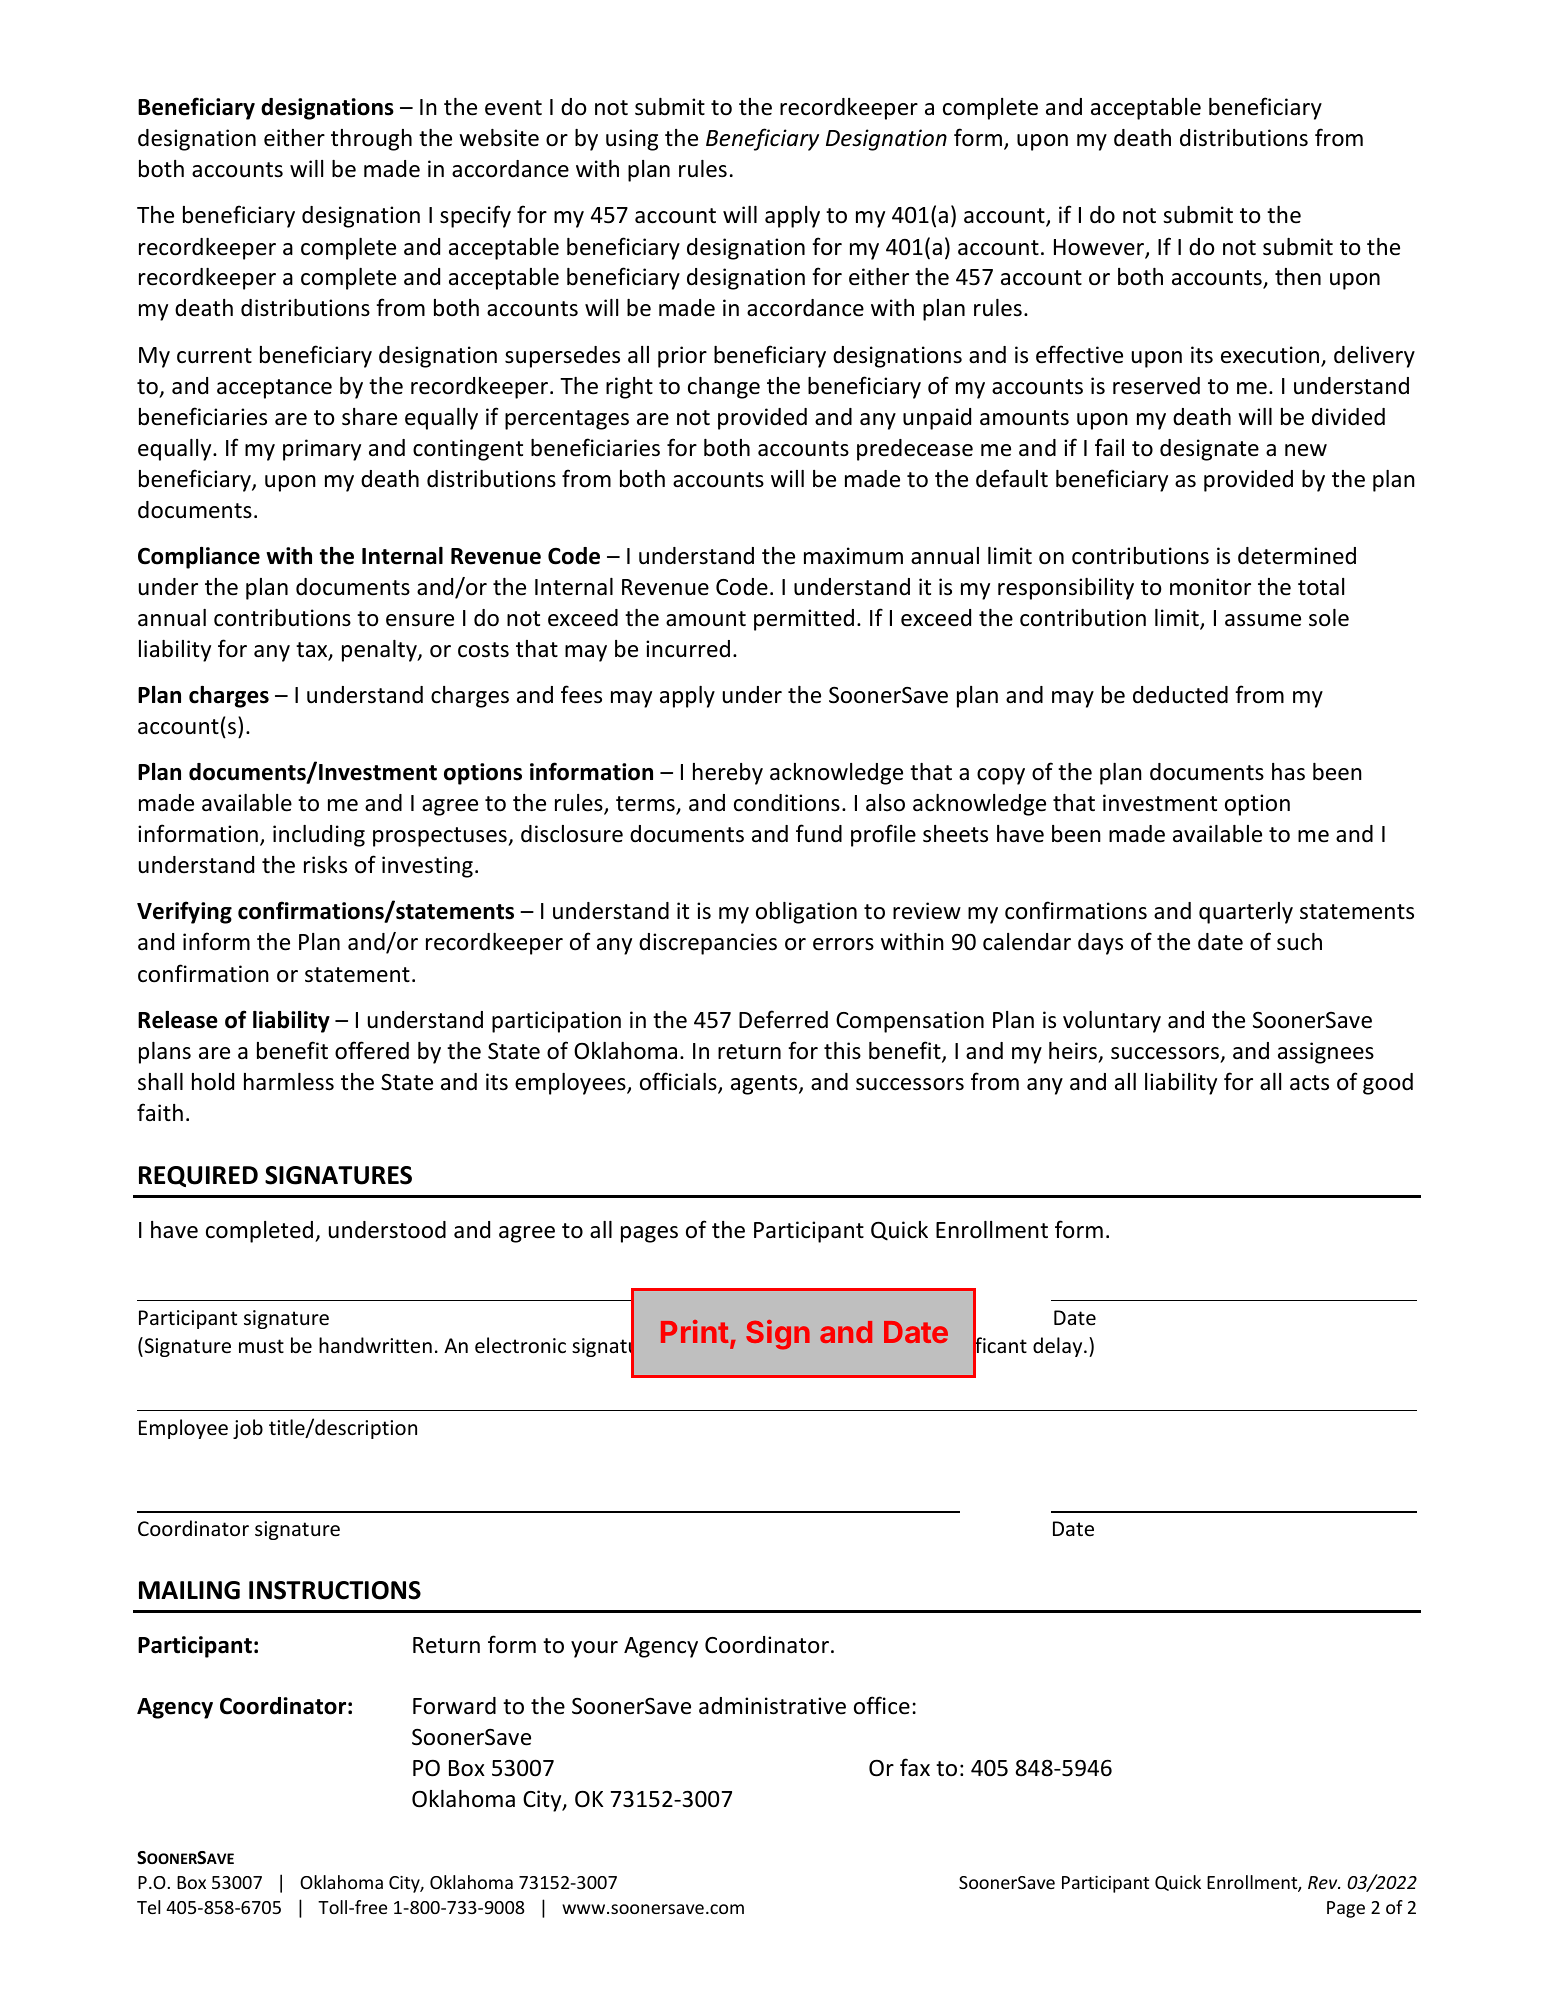 Image resolution: width=1554 pixels, height=2011 pixels. I want to click on delay, so click(1059, 1347).
